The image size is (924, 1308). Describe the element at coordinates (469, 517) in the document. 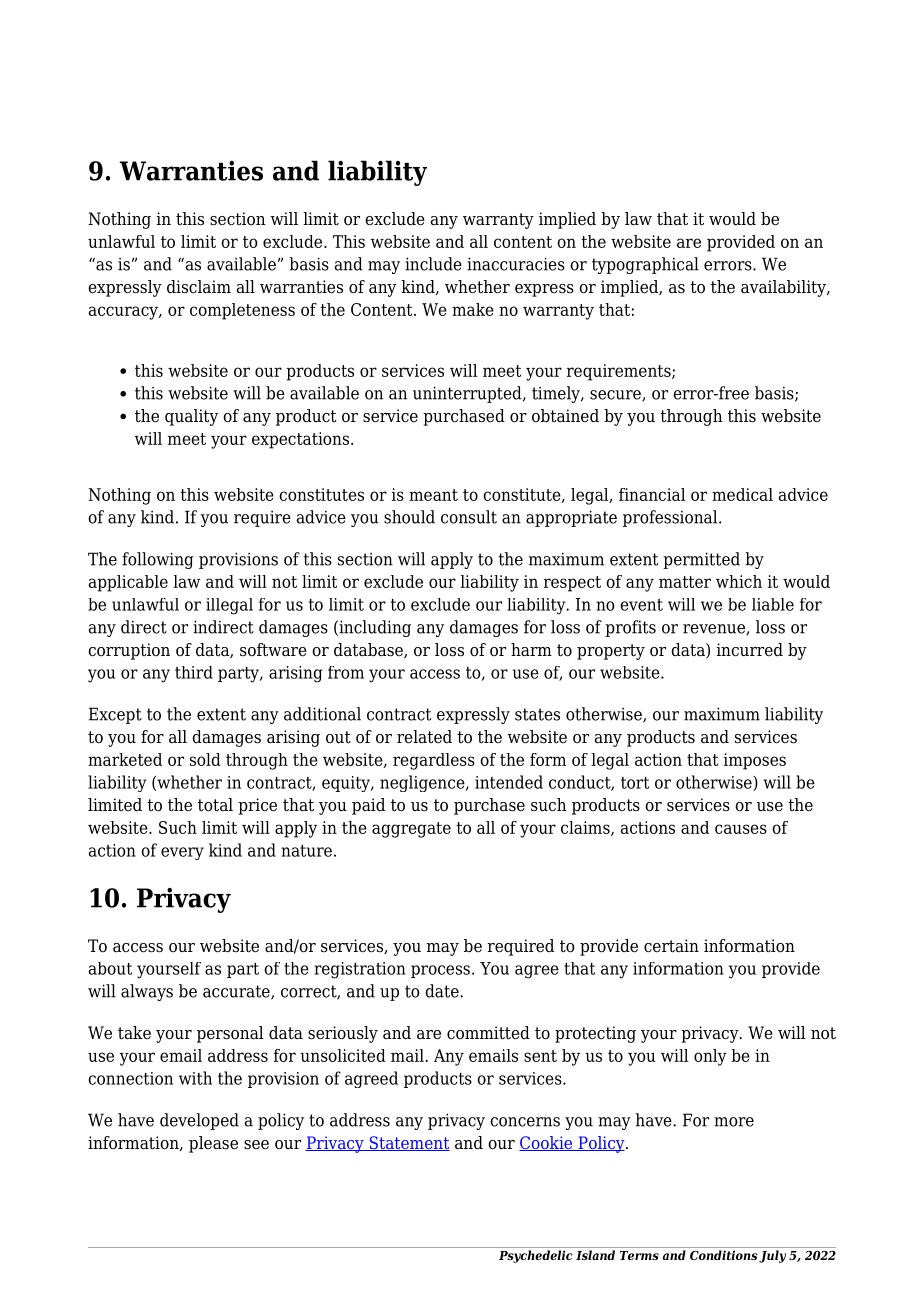

I see `consult` at that location.
